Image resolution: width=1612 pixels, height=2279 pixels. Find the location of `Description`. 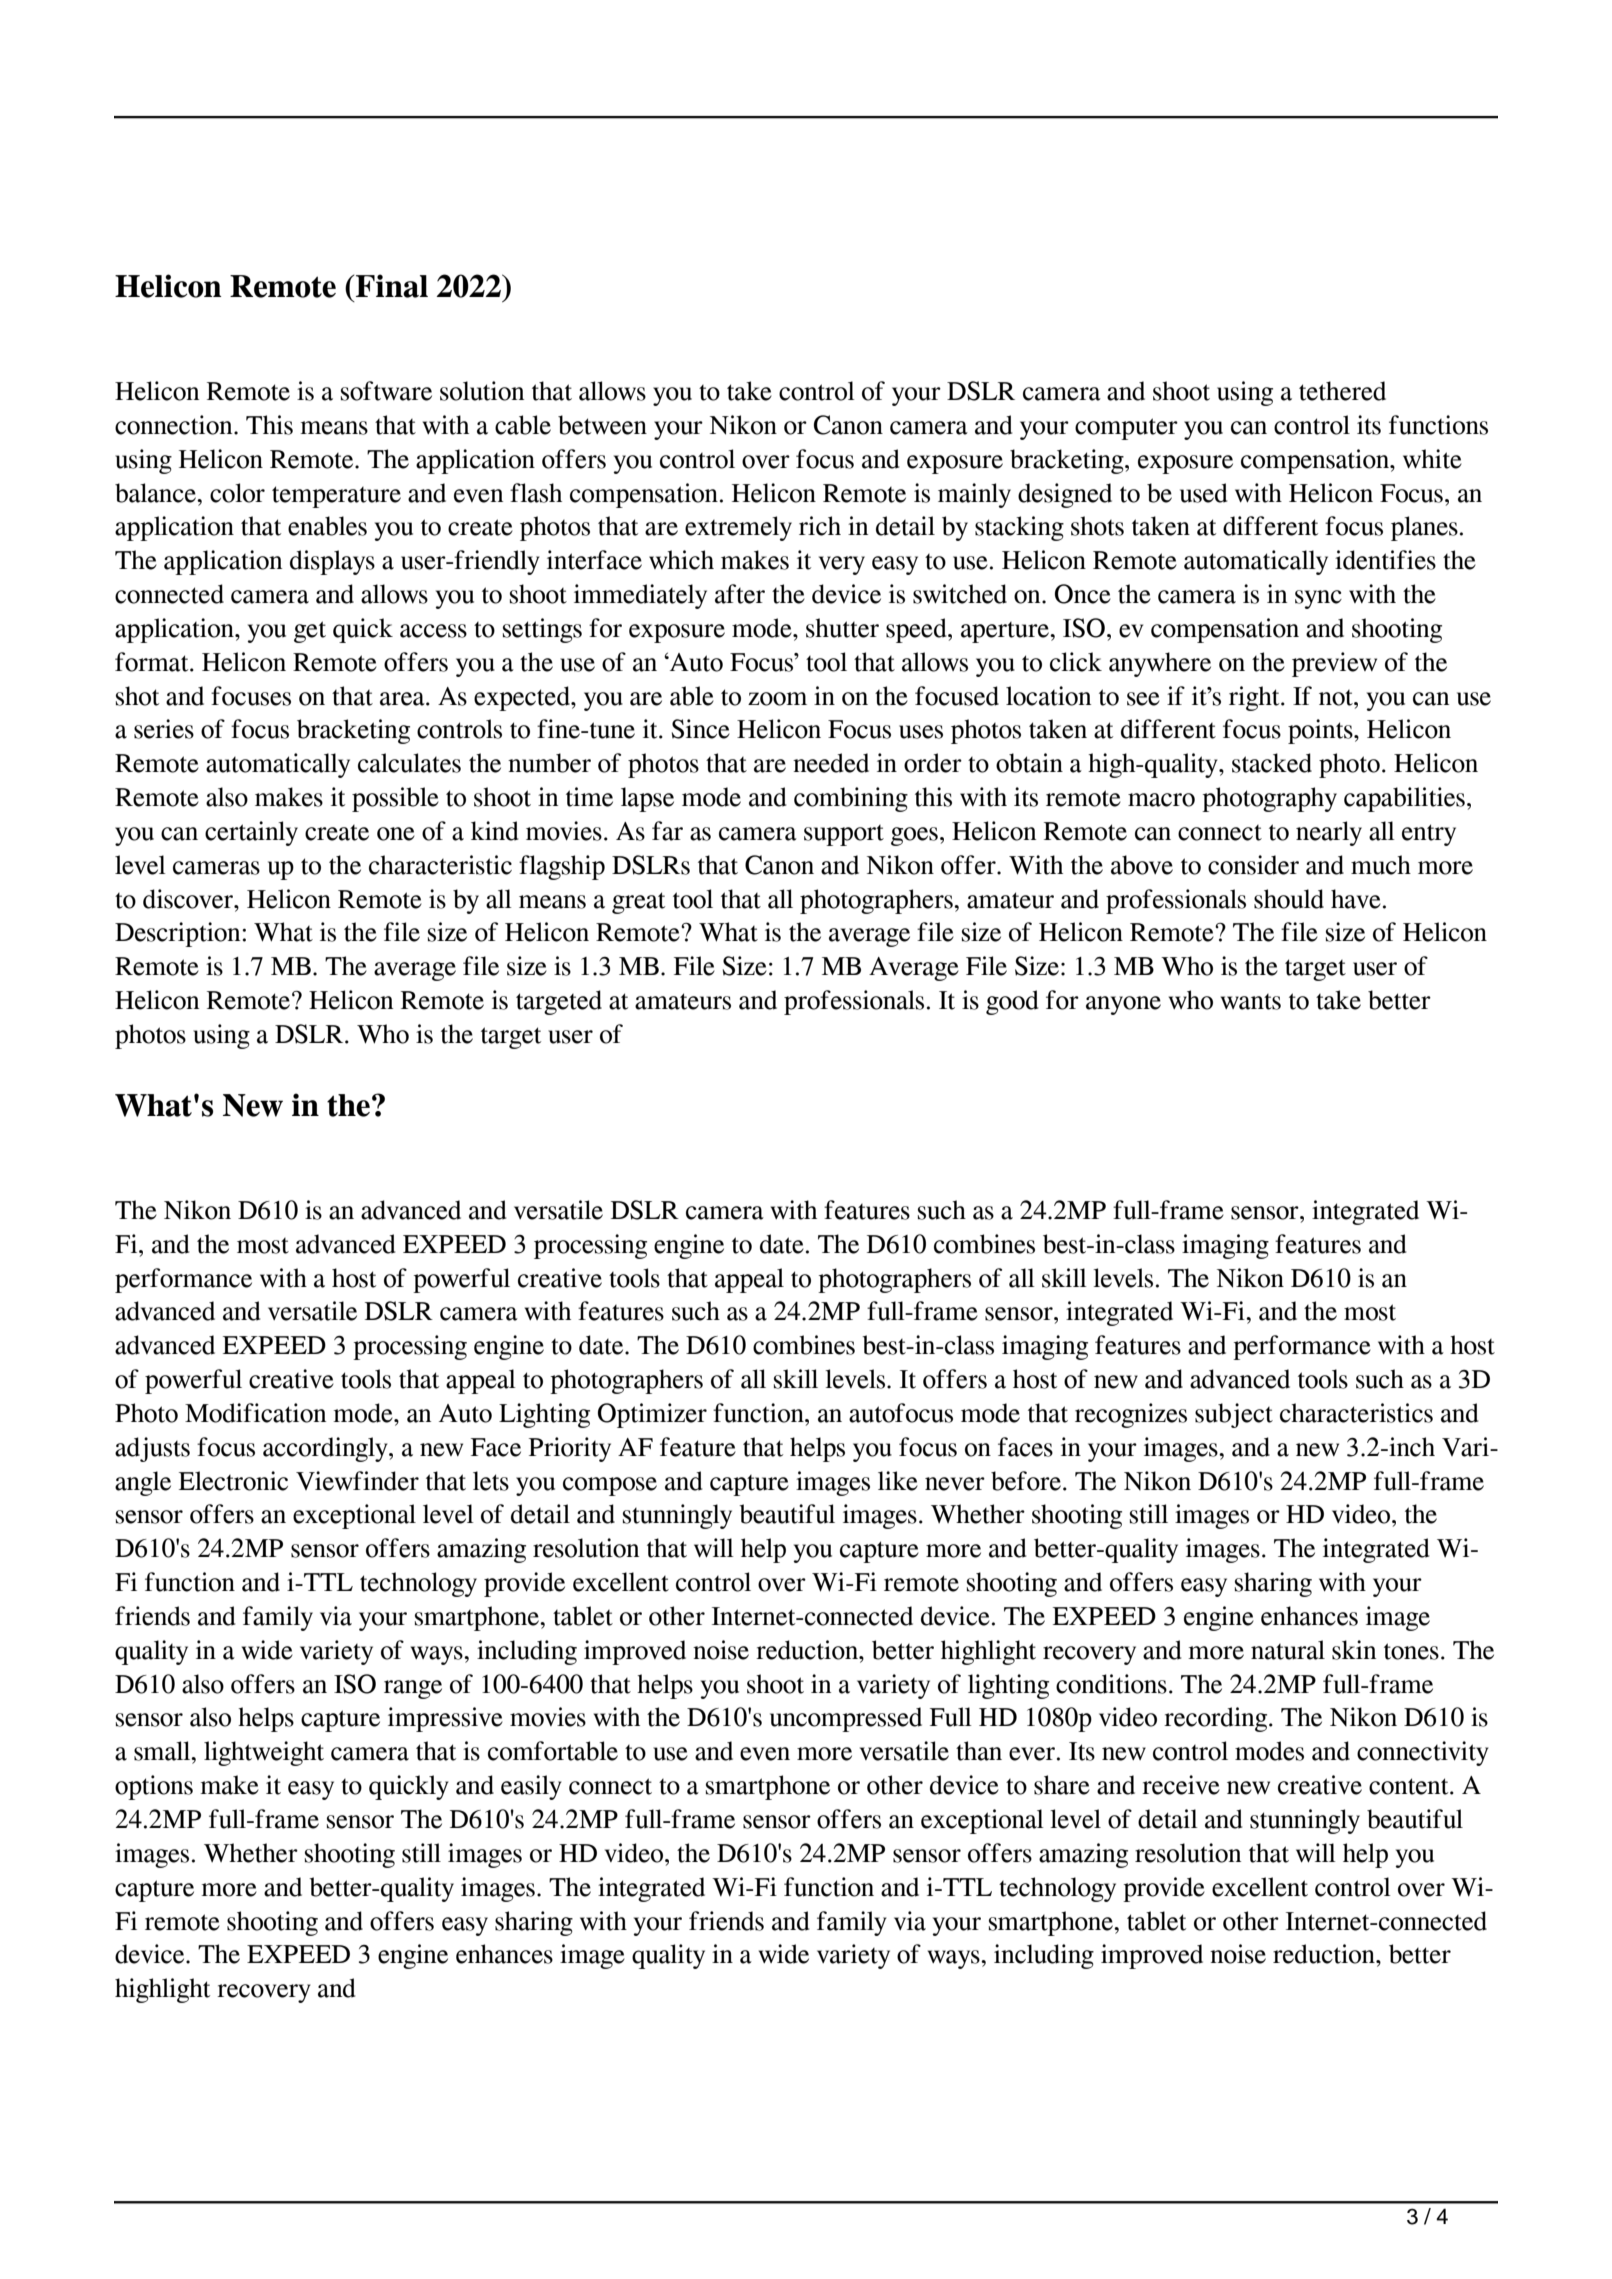

Description is located at coordinates (179, 934).
